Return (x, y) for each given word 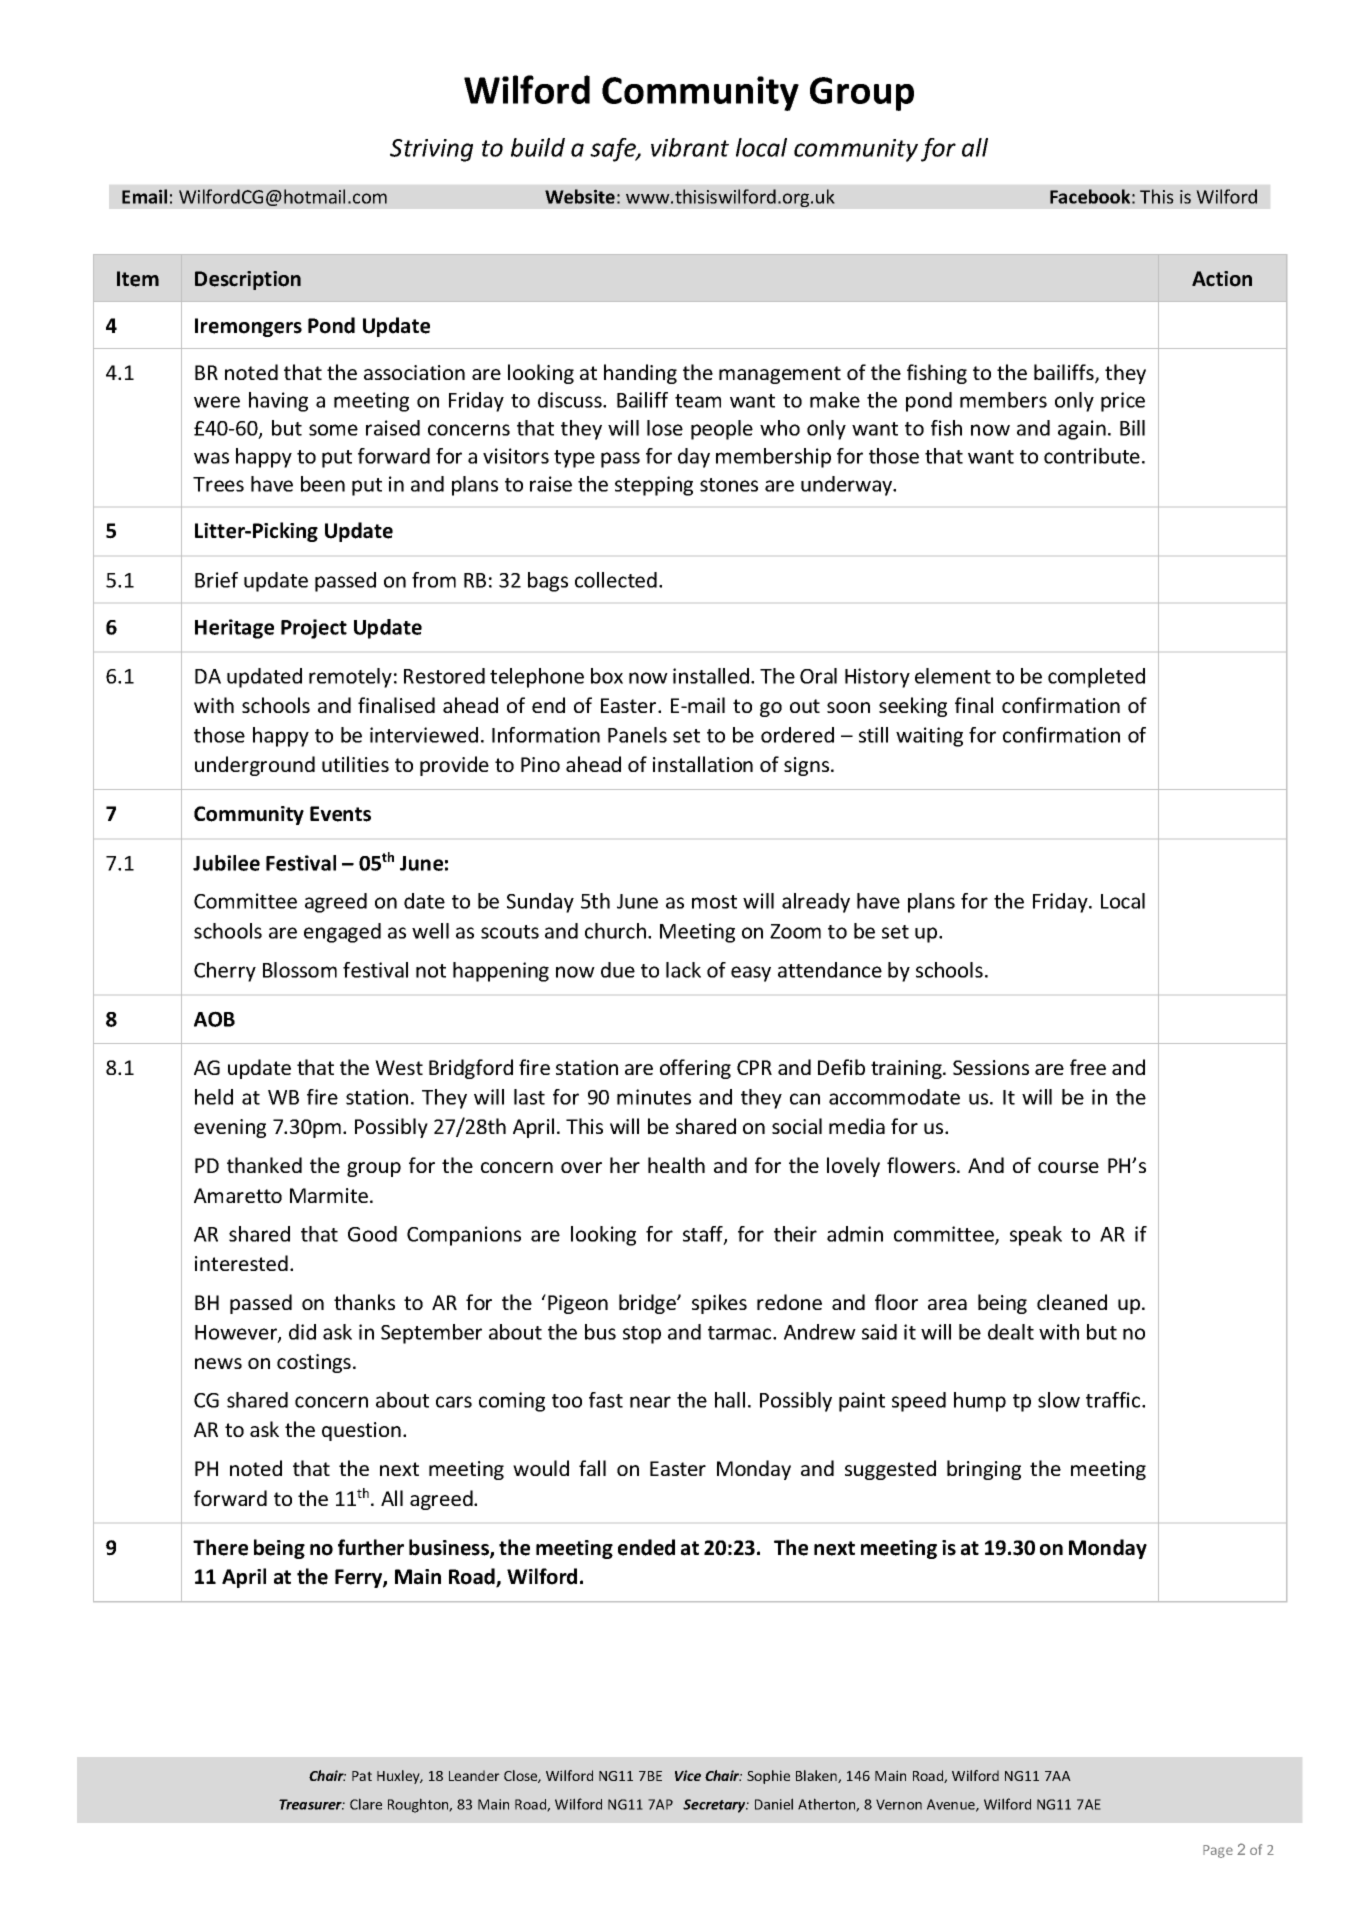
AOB (214, 1019)
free (1088, 1067)
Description (248, 280)
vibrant (690, 147)
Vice (688, 1775)
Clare (366, 1804)
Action (1222, 279)
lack (683, 970)
